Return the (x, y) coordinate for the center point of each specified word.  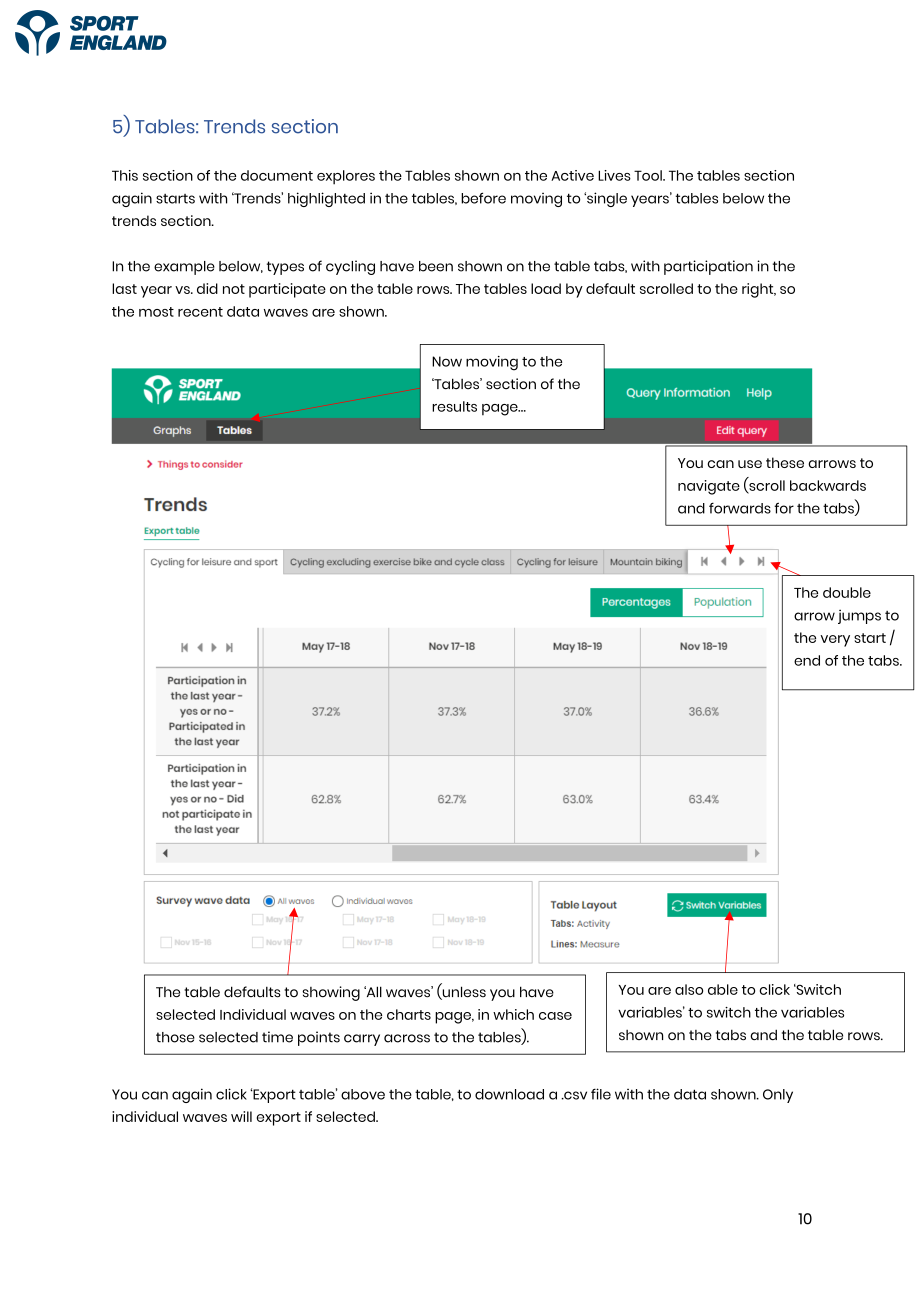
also (689, 989)
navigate (709, 487)
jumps (859, 616)
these (785, 462)
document (277, 175)
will (241, 1116)
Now (447, 361)
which (513, 1014)
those (175, 1037)
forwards (740, 508)
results (454, 406)
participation (708, 267)
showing (331, 993)
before (483, 198)
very (835, 641)
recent (200, 312)
